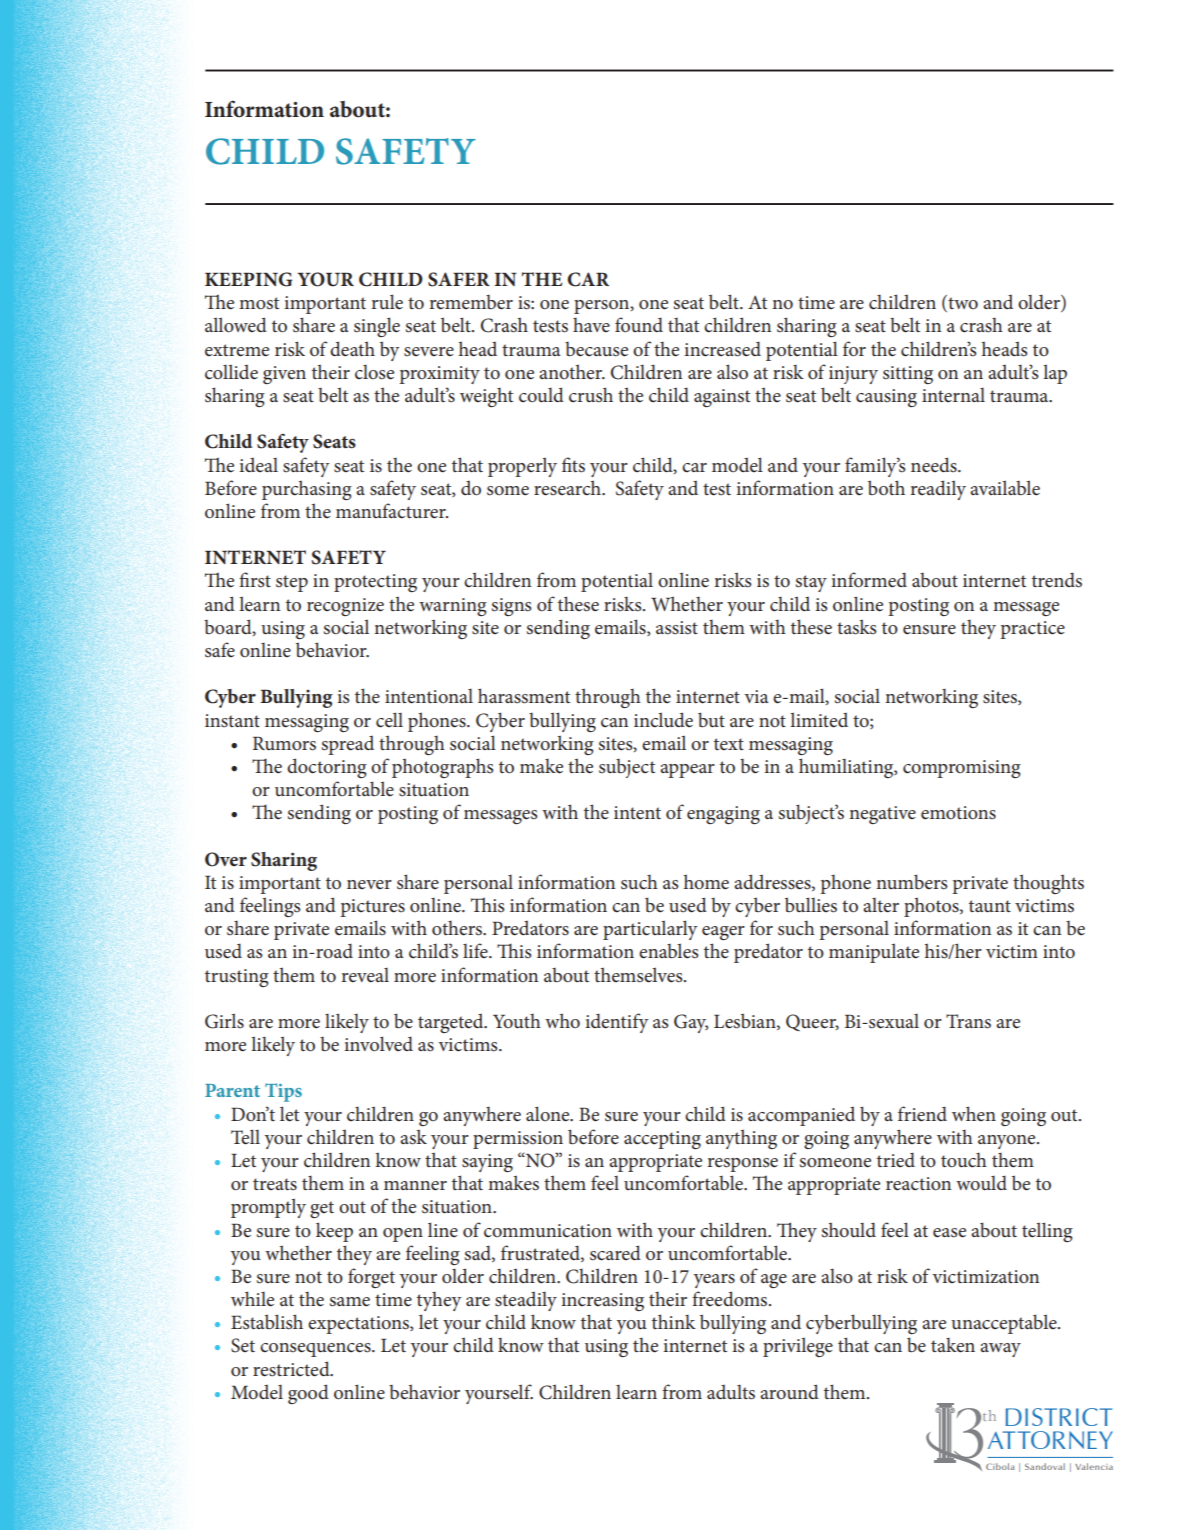  I want to click on death, so click(352, 349).
